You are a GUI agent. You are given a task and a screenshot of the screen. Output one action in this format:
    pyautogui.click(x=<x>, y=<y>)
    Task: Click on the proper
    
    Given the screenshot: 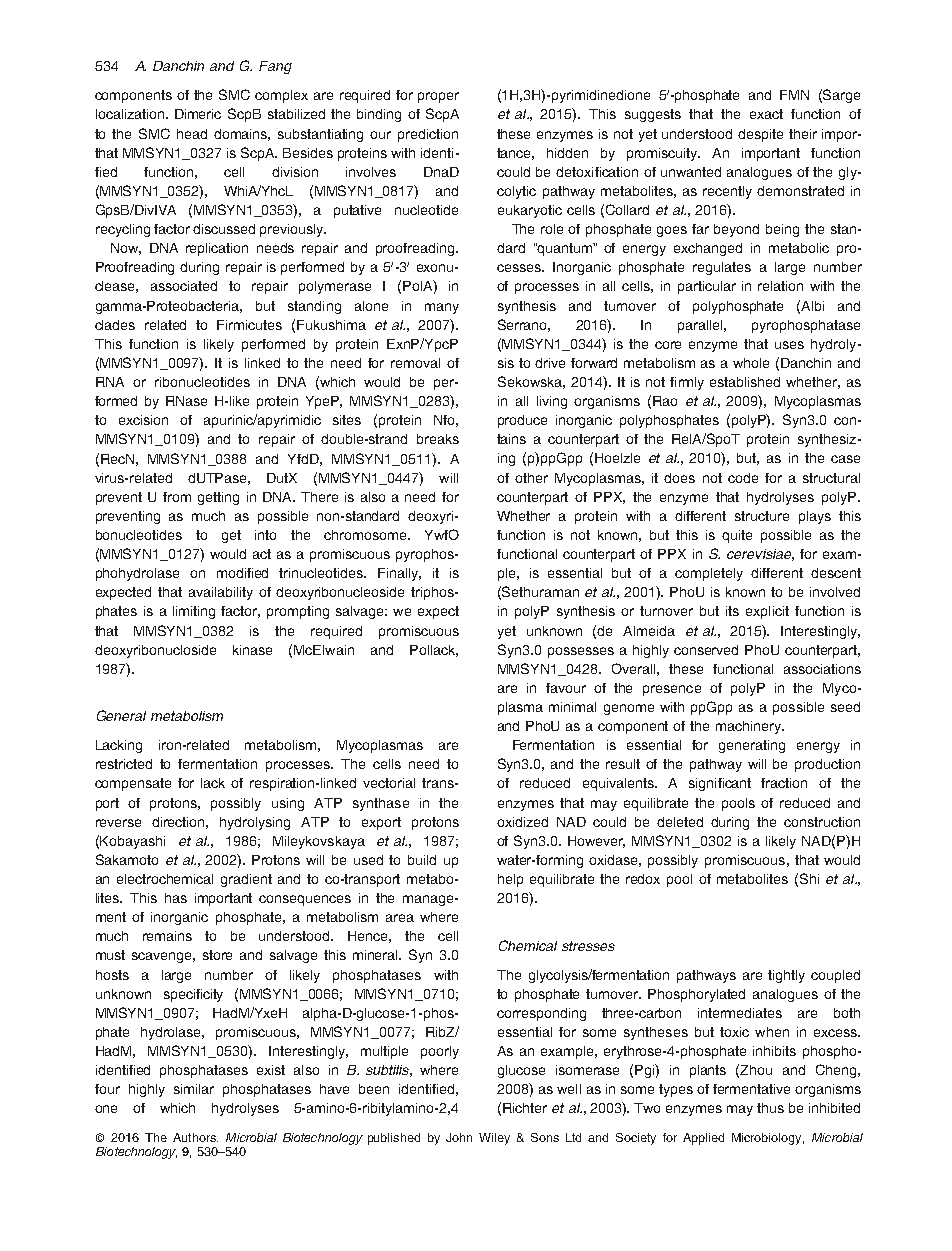 What is the action you would take?
    pyautogui.click(x=438, y=97)
